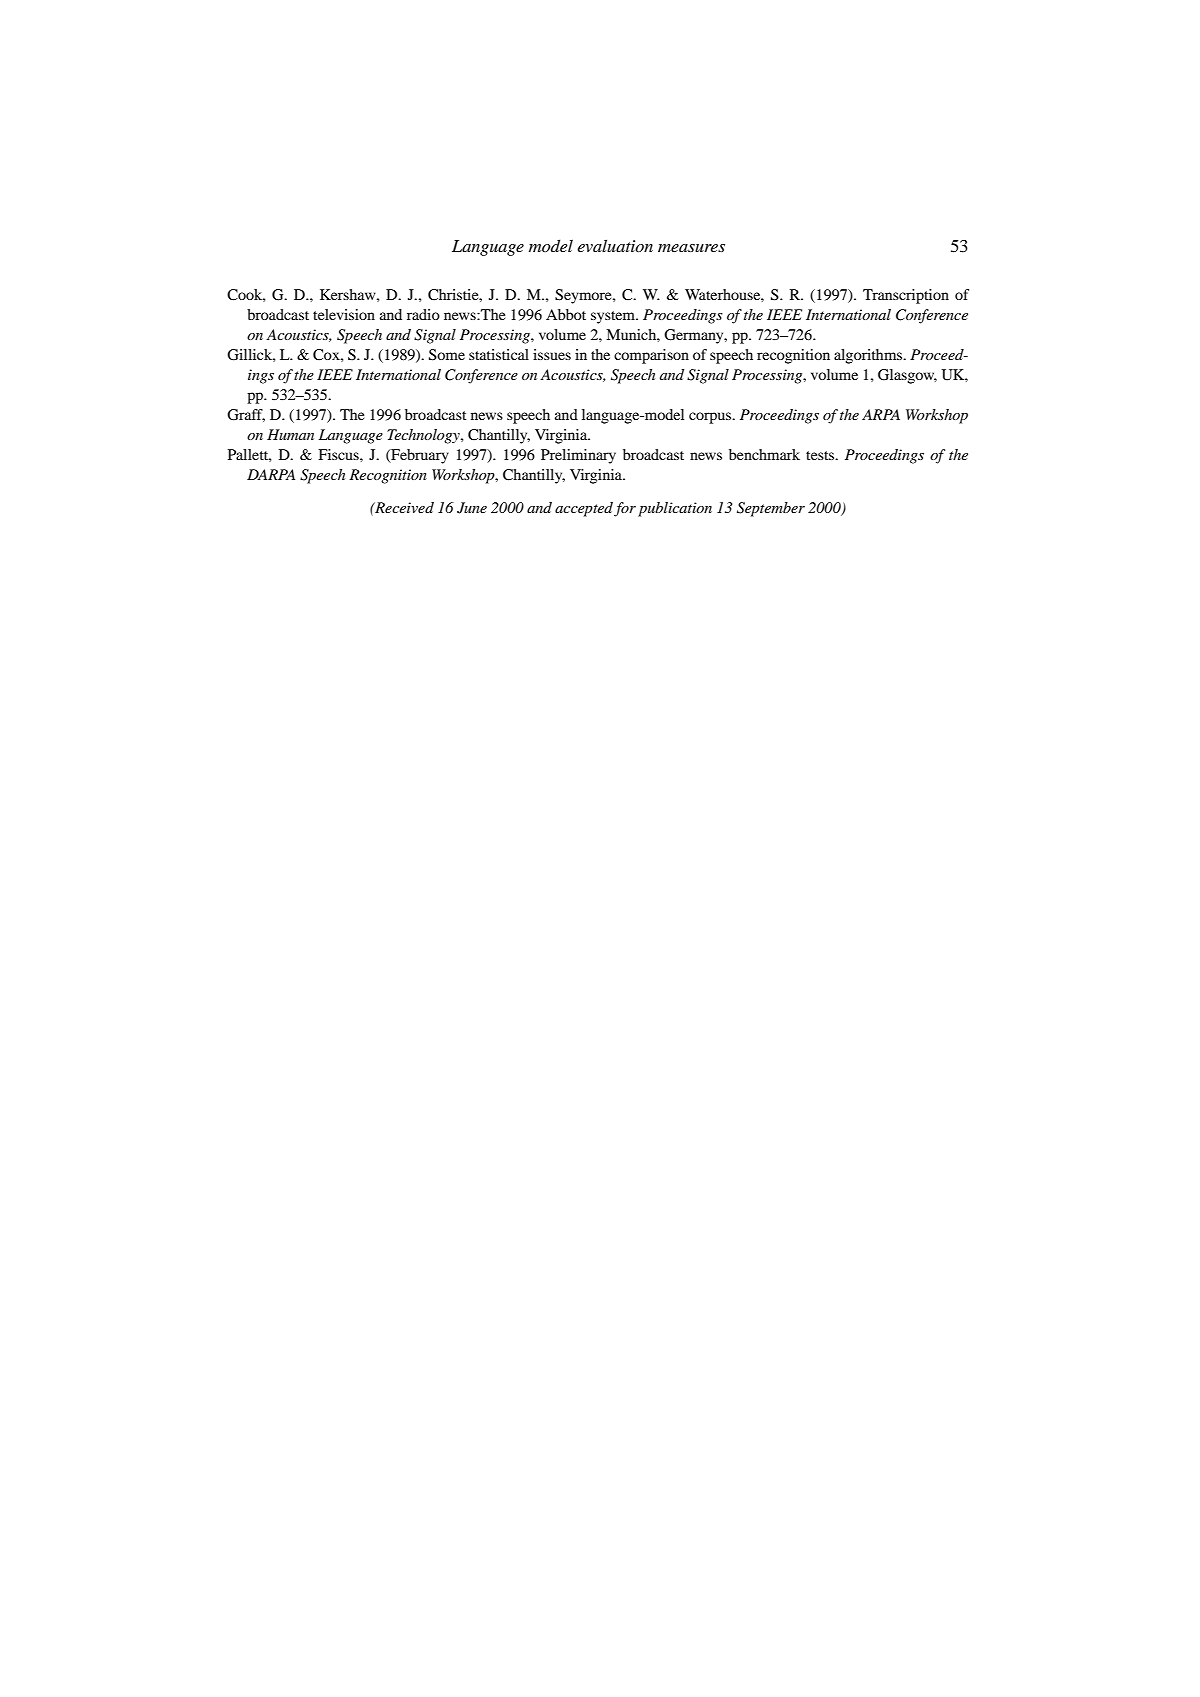 The width and height of the screenshot is (1200, 1697). I want to click on measures, so click(691, 248).
